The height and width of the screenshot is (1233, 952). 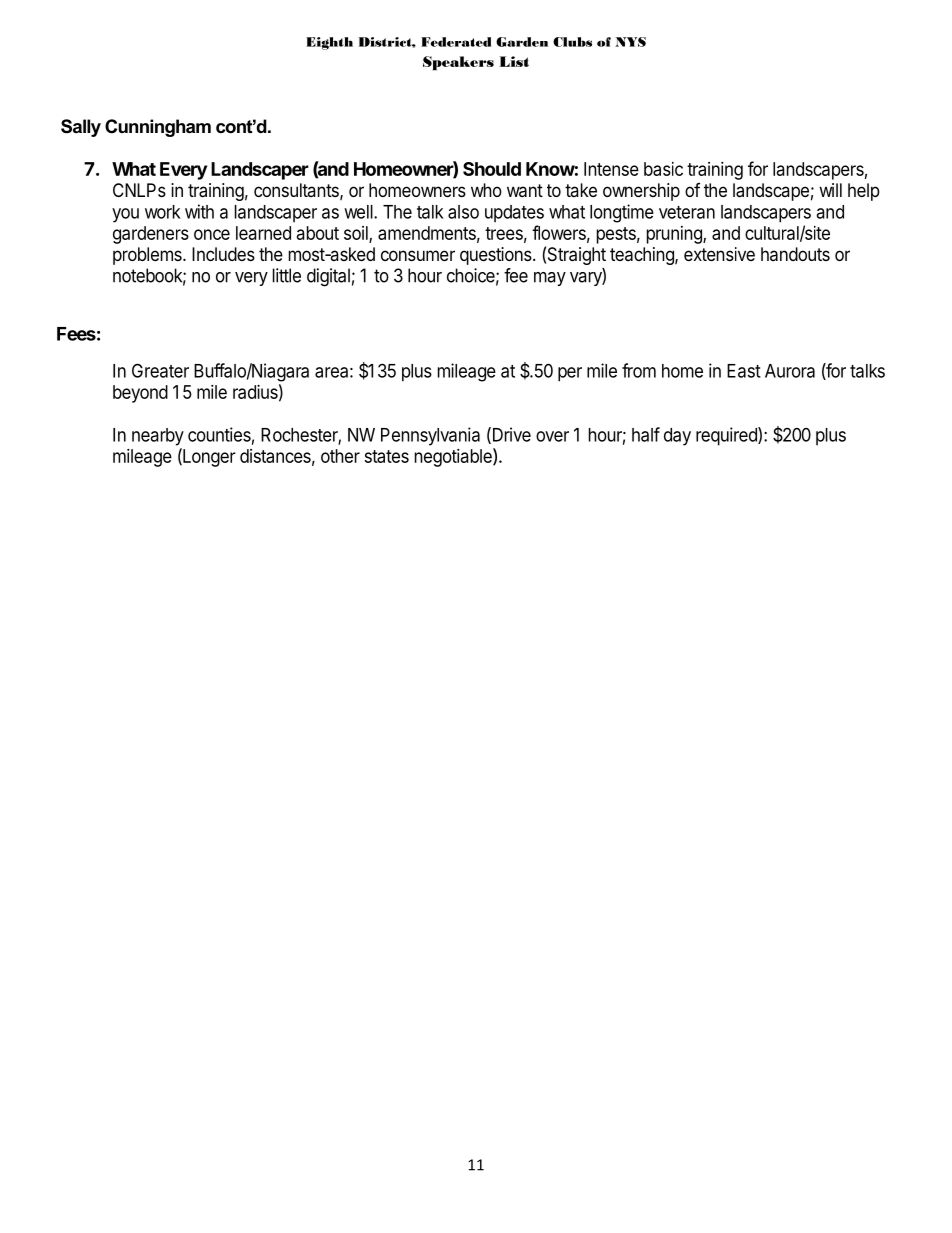 What do you see at coordinates (148, 256) in the screenshot?
I see `problems` at bounding box center [148, 256].
